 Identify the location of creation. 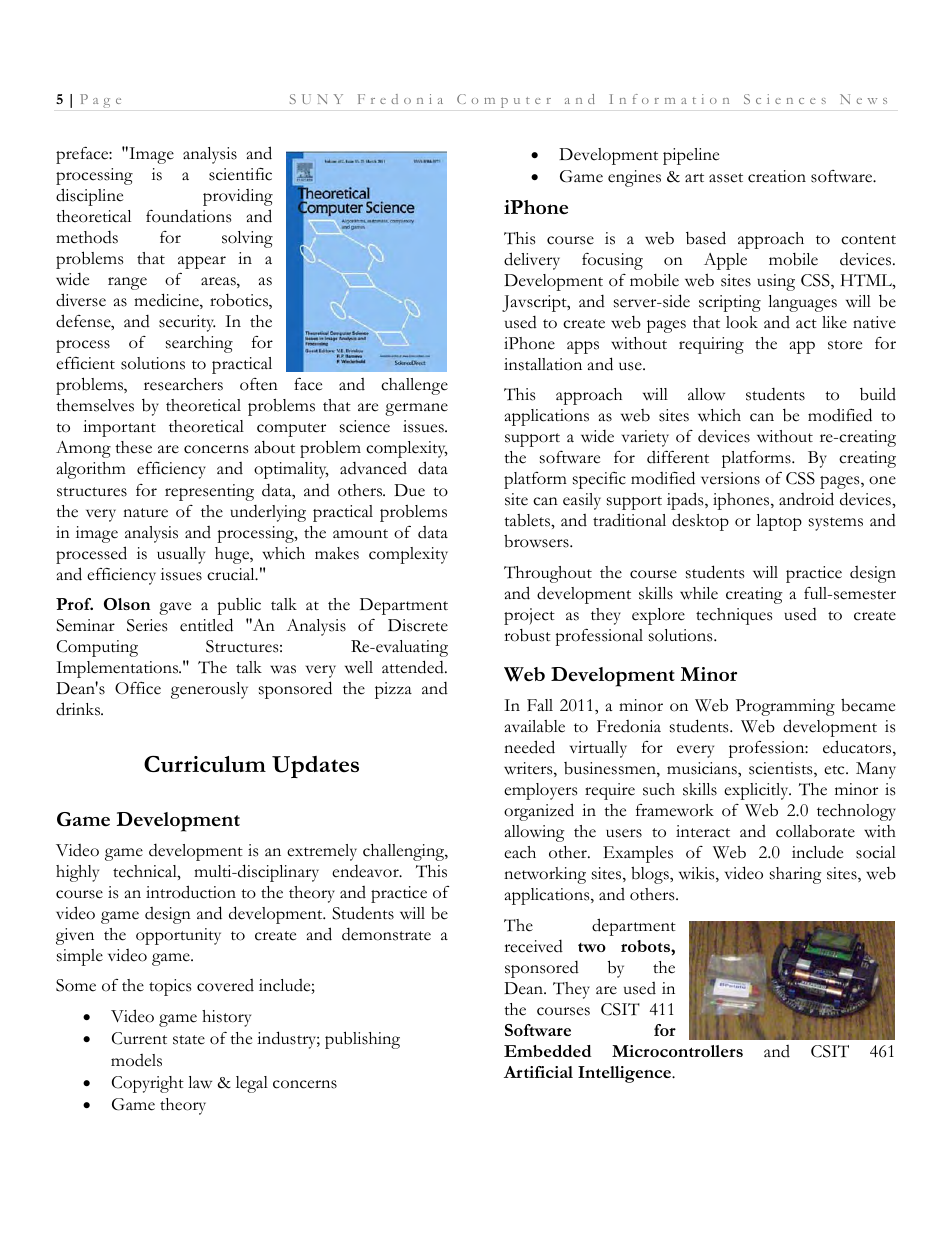
(777, 176).
